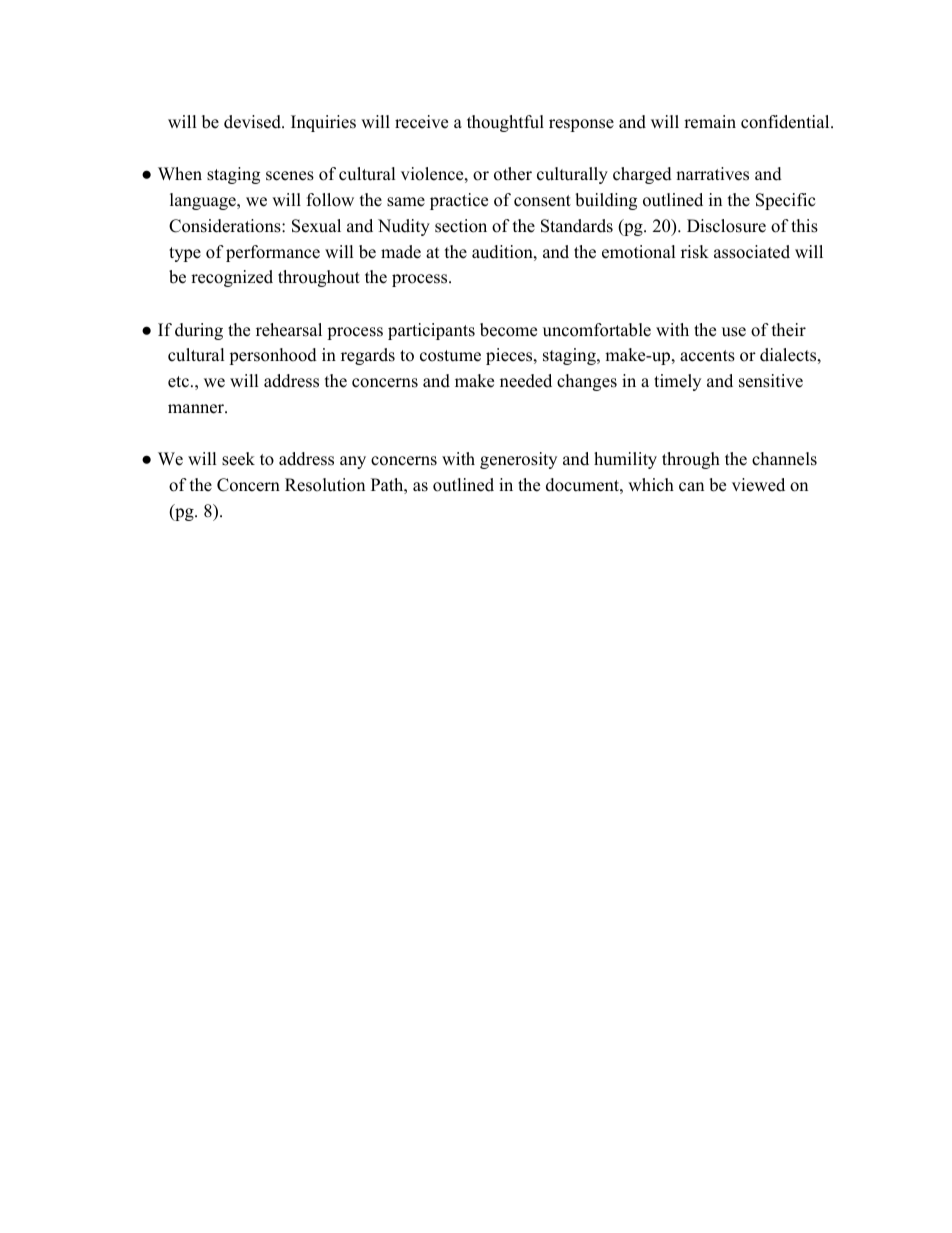 This screenshot has width=952, height=1233. I want to click on recognized, so click(232, 278).
